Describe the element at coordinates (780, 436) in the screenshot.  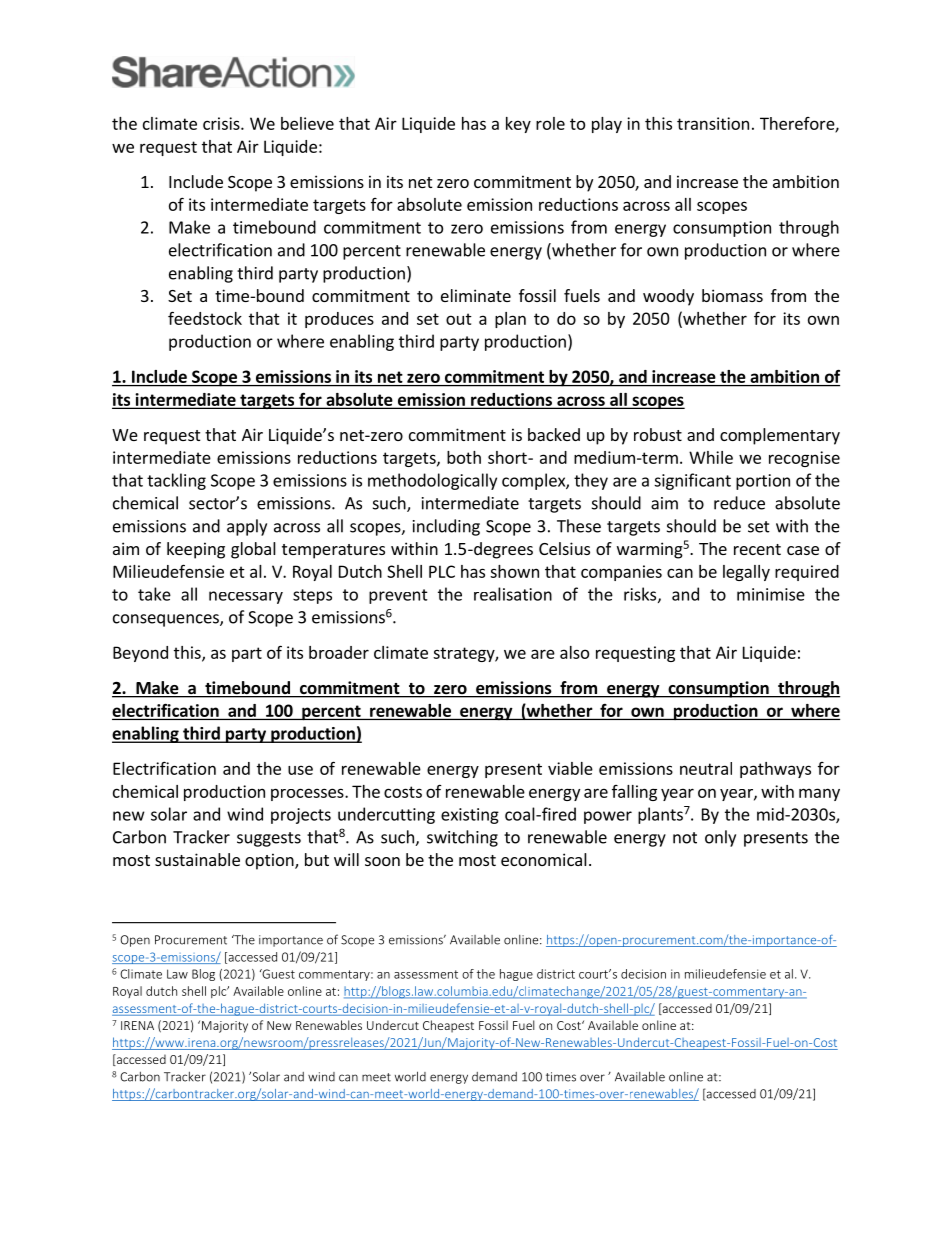
I see `complementary` at that location.
